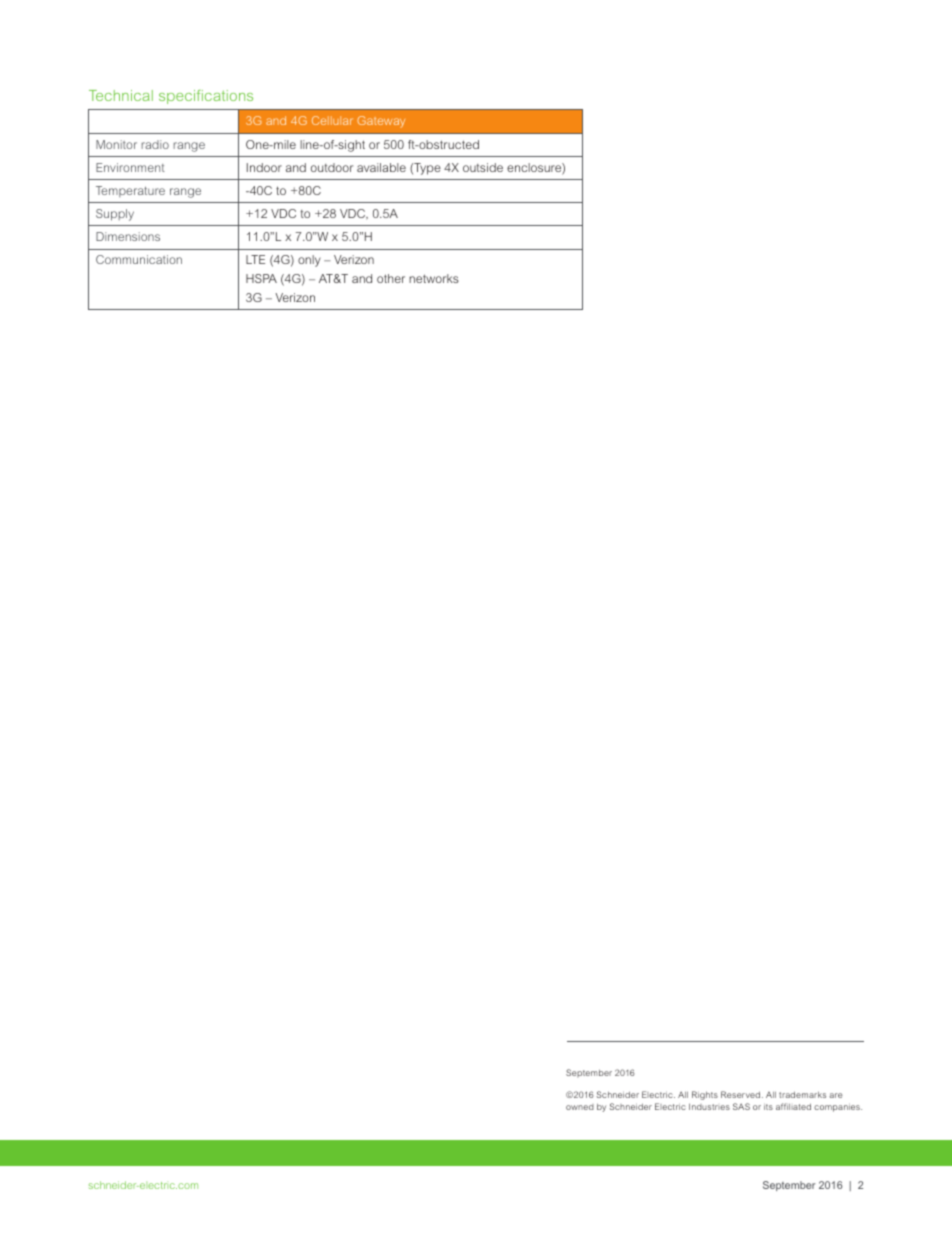 The height and width of the screenshot is (1233, 952). Describe the element at coordinates (261, 278) in the screenshot. I see `HSPA` at that location.
